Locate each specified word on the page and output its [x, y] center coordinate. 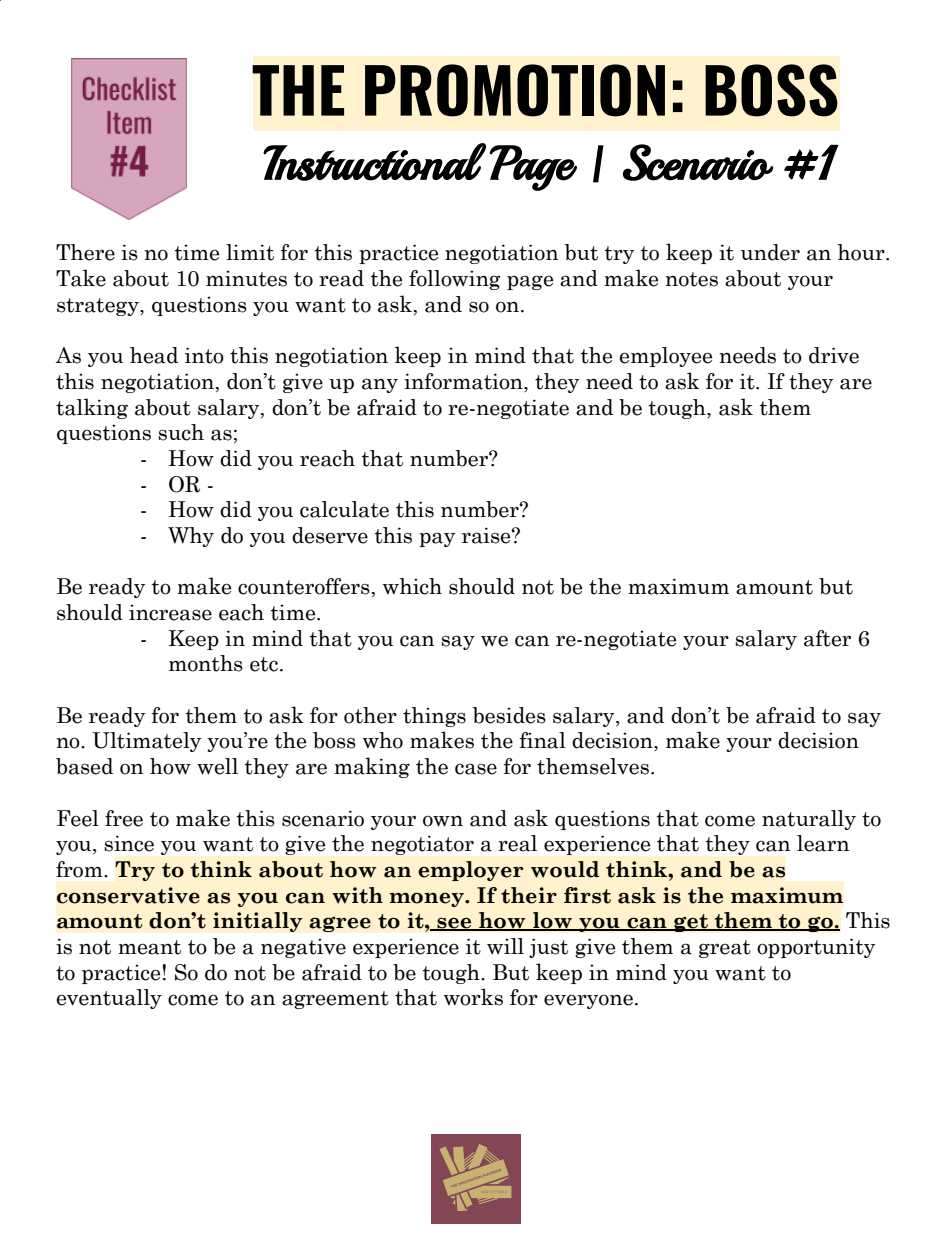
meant [149, 947]
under [770, 252]
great [725, 949]
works [473, 997]
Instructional [374, 162]
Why [191, 537]
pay [437, 539]
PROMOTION [515, 90]
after [827, 638]
